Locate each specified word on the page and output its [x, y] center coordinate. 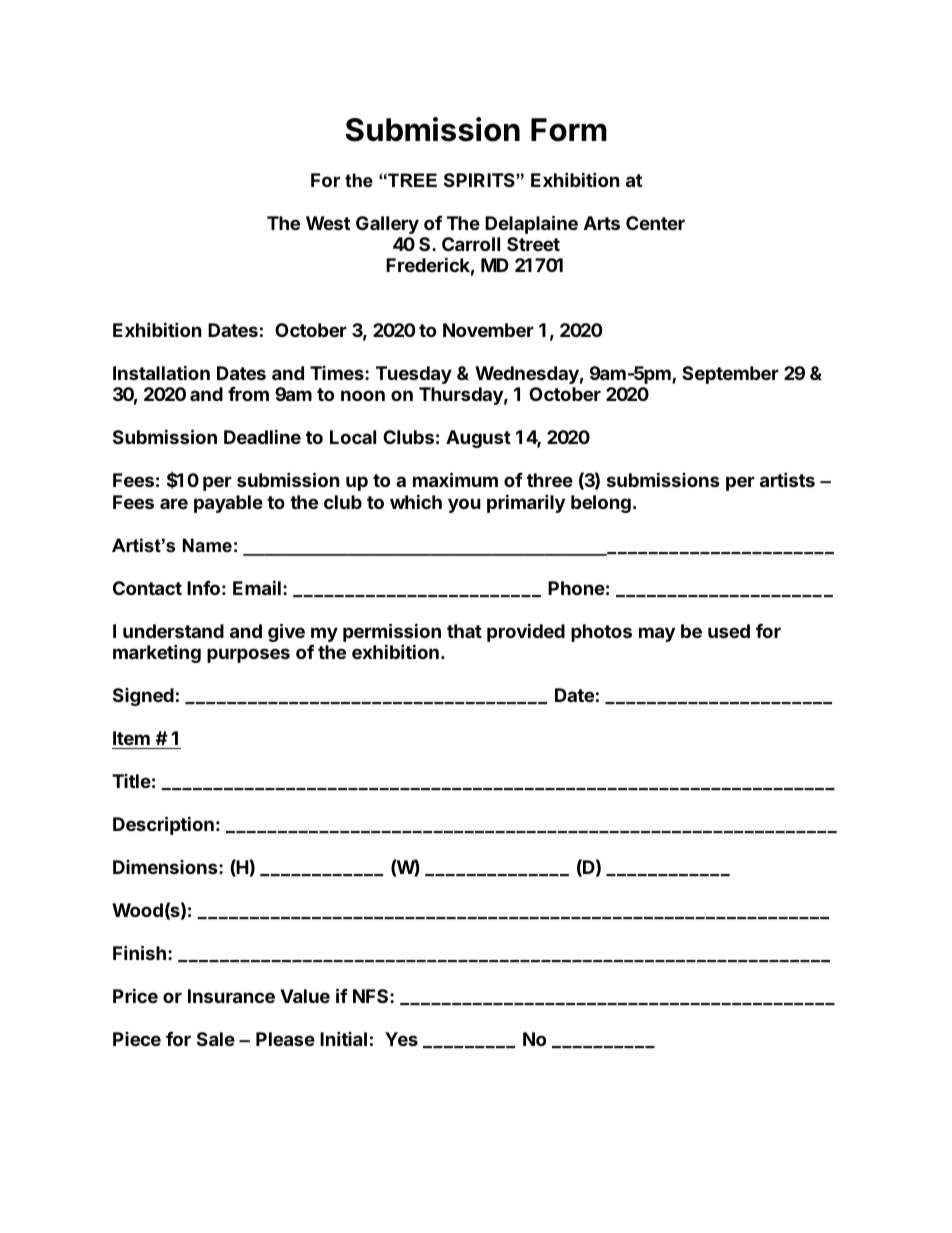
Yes [401, 1039]
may [657, 634]
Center [655, 223]
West [328, 223]
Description [163, 825]
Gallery [387, 225]
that [464, 631]
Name [207, 545]
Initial [343, 1038]
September [730, 375]
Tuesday [414, 375]
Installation [161, 372]
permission [392, 632]
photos [601, 633]
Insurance [231, 996]
